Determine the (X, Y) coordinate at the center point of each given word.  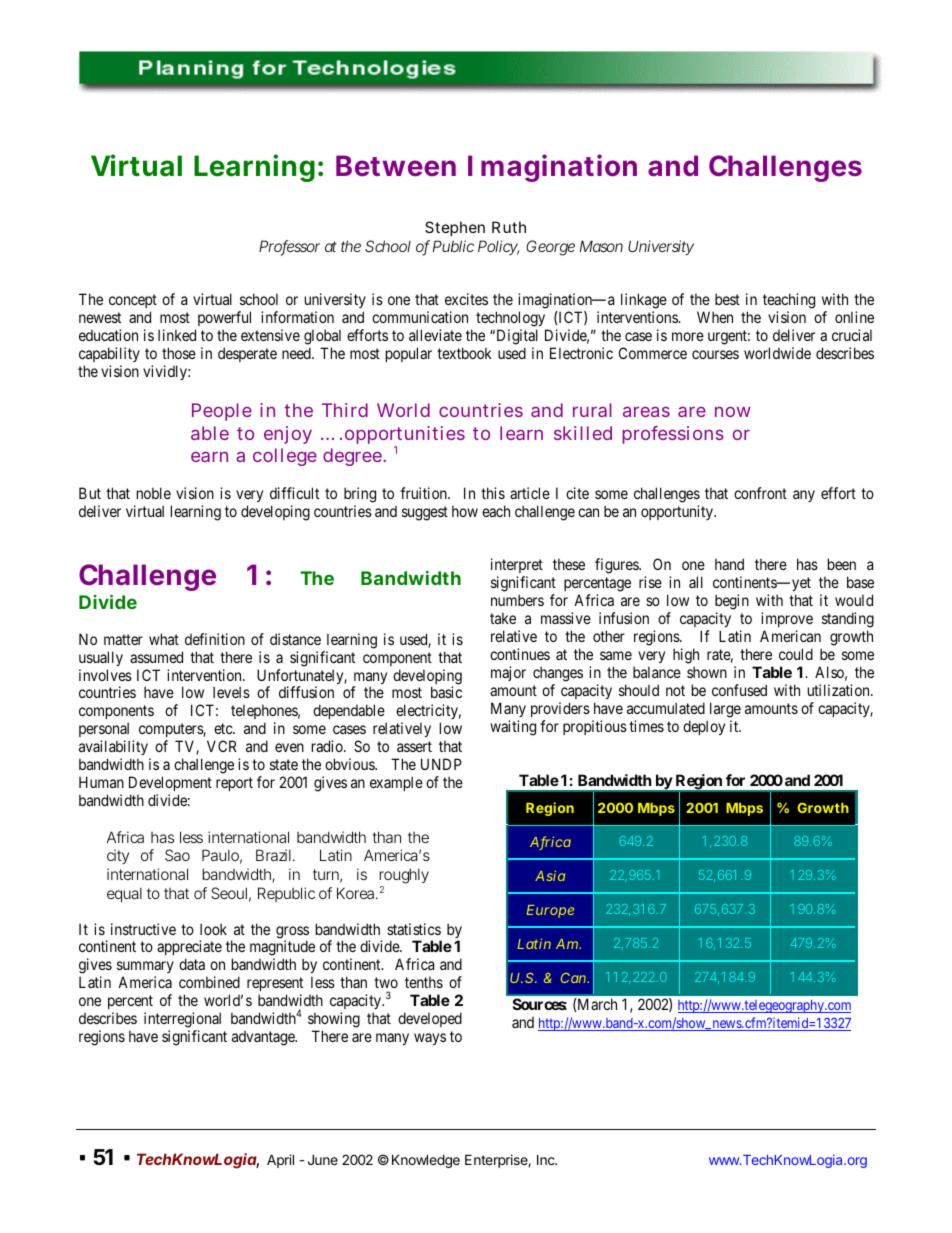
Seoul (231, 894)
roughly (404, 877)
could (796, 654)
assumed (156, 657)
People (222, 412)
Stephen (455, 228)
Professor (289, 247)
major (508, 673)
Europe (550, 911)
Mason (601, 246)
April (280, 1161)
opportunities (405, 436)
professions (673, 435)
